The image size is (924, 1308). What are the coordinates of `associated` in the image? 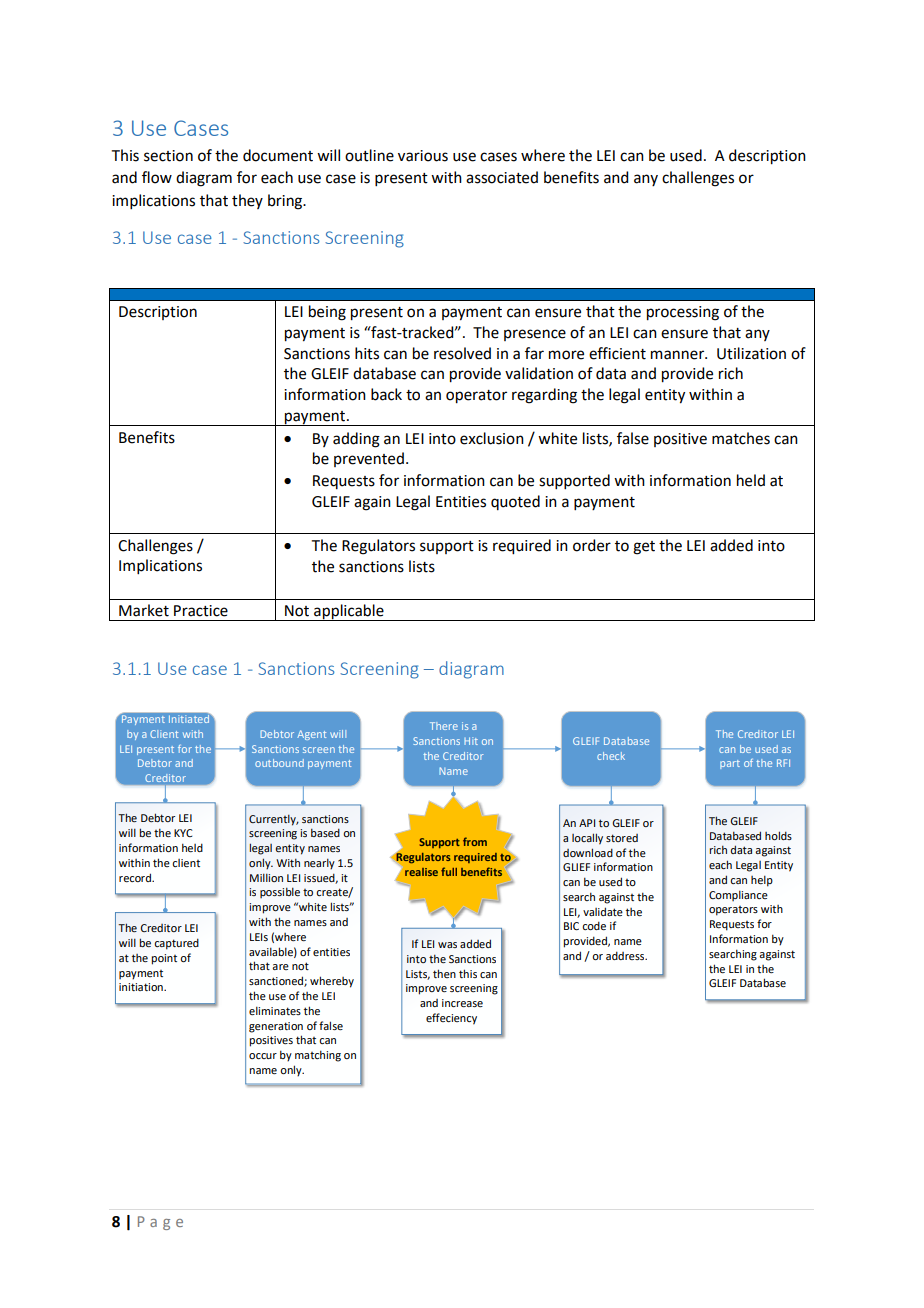 It's located at (502, 177).
